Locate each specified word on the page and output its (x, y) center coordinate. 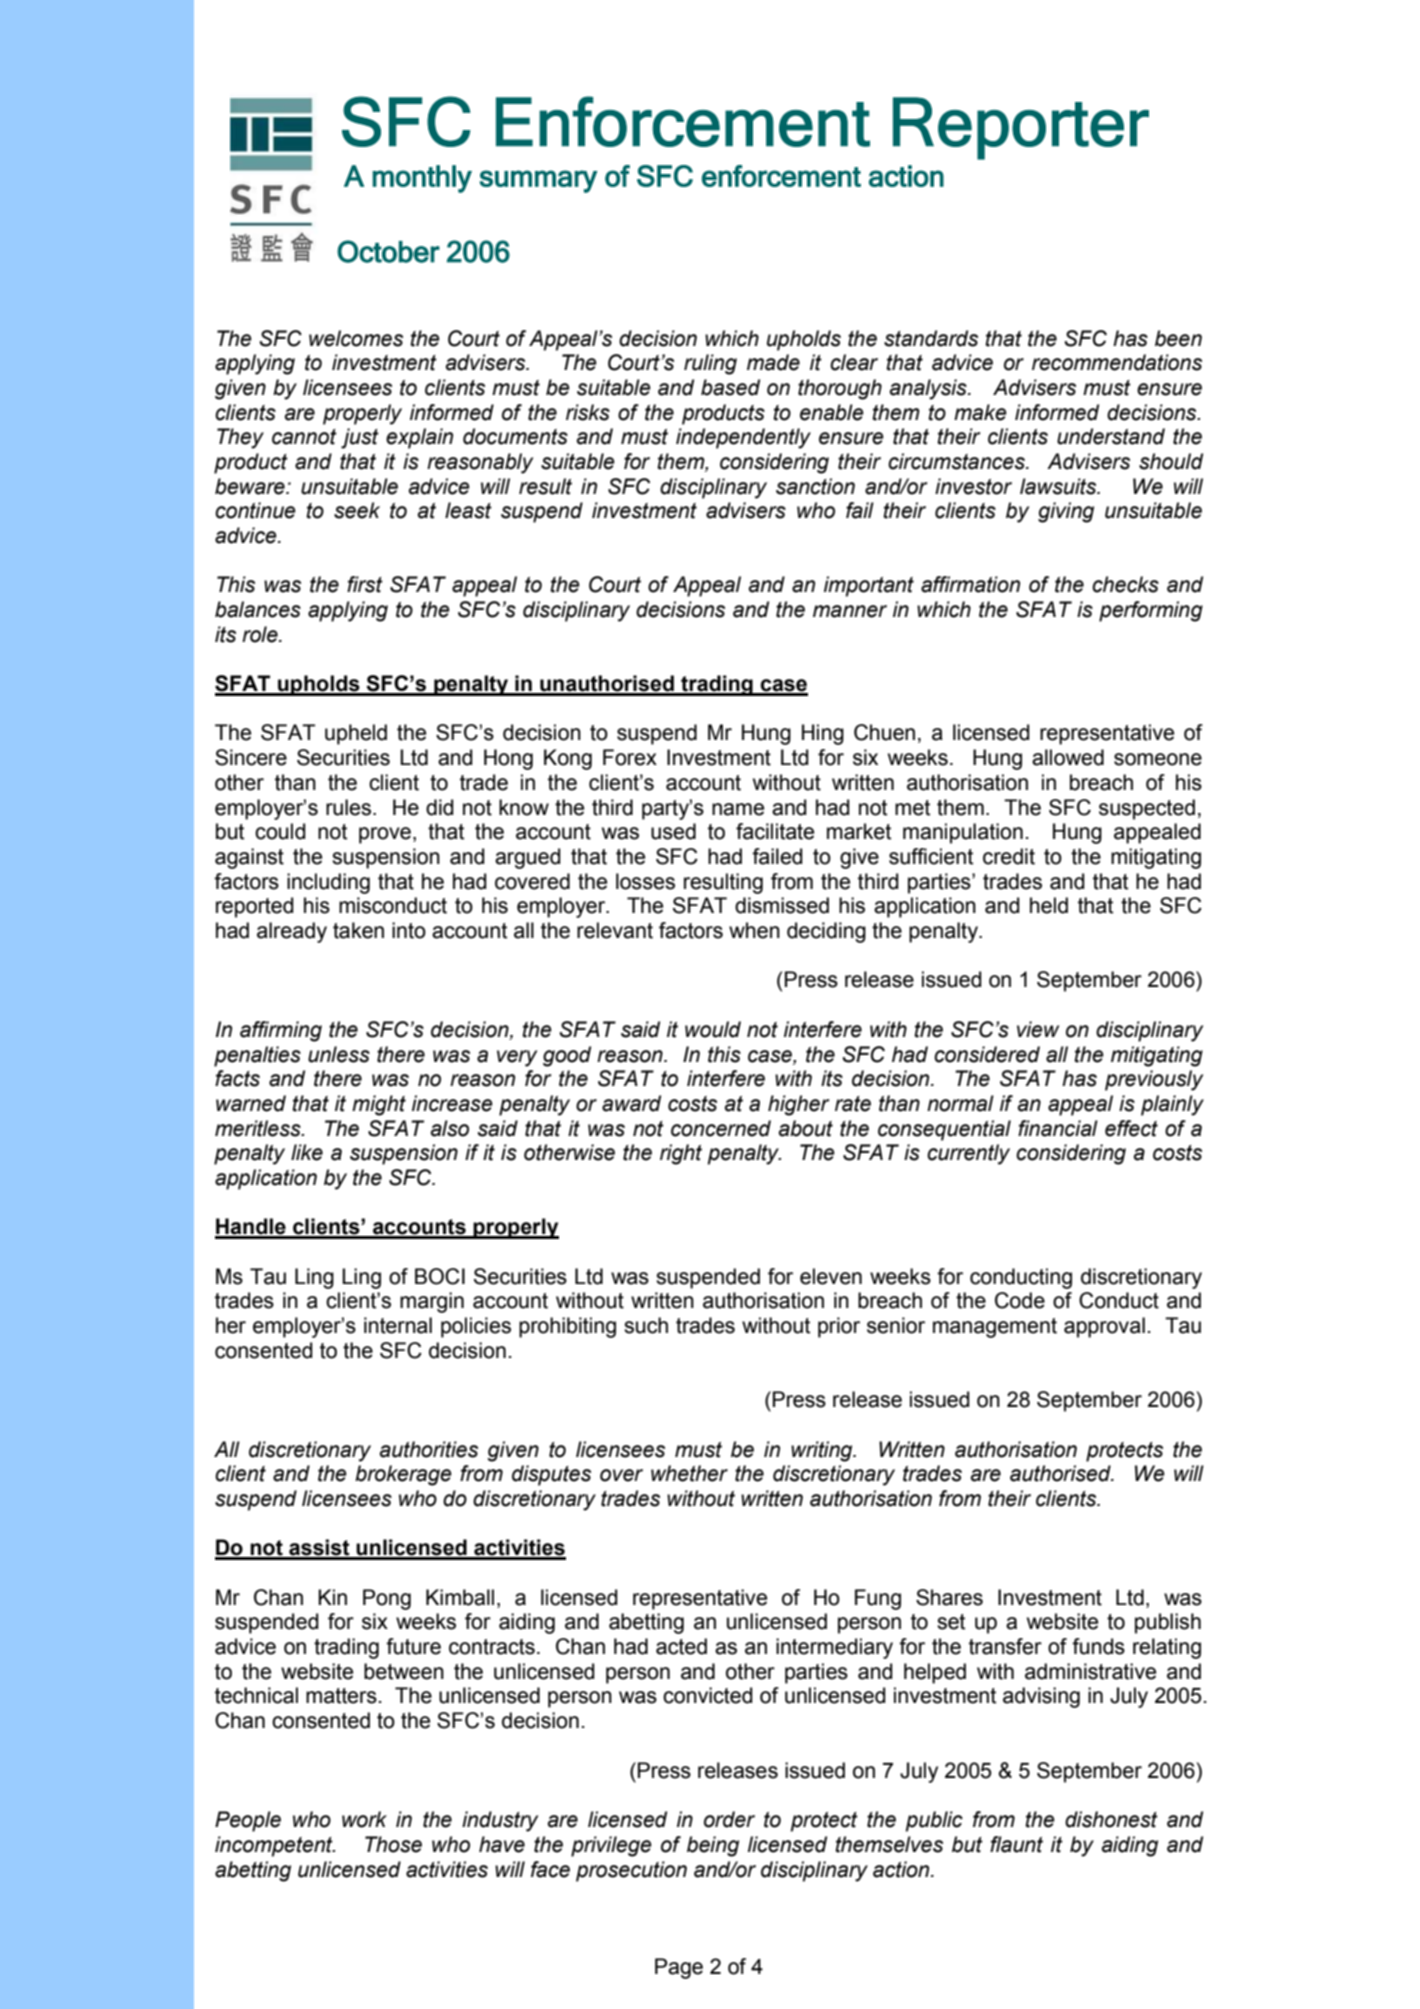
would (713, 1029)
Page (679, 1968)
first (365, 584)
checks (1125, 584)
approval (1104, 1327)
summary (539, 181)
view (1038, 1029)
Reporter (1021, 128)
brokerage (403, 1475)
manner (850, 611)
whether (689, 1473)
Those (393, 1844)
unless (339, 1054)
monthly (422, 179)
